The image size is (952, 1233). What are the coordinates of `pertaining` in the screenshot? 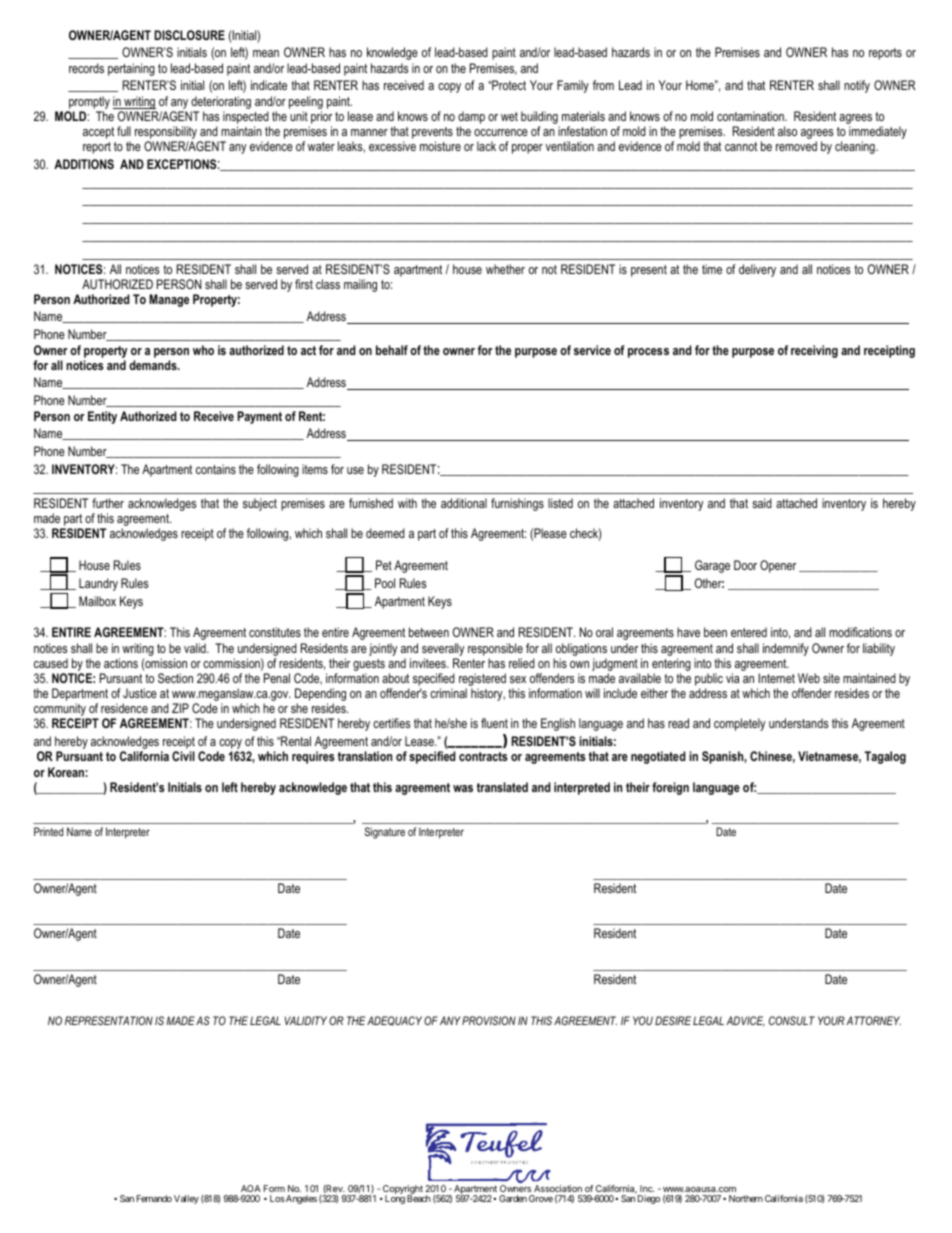 It's located at (131, 69).
